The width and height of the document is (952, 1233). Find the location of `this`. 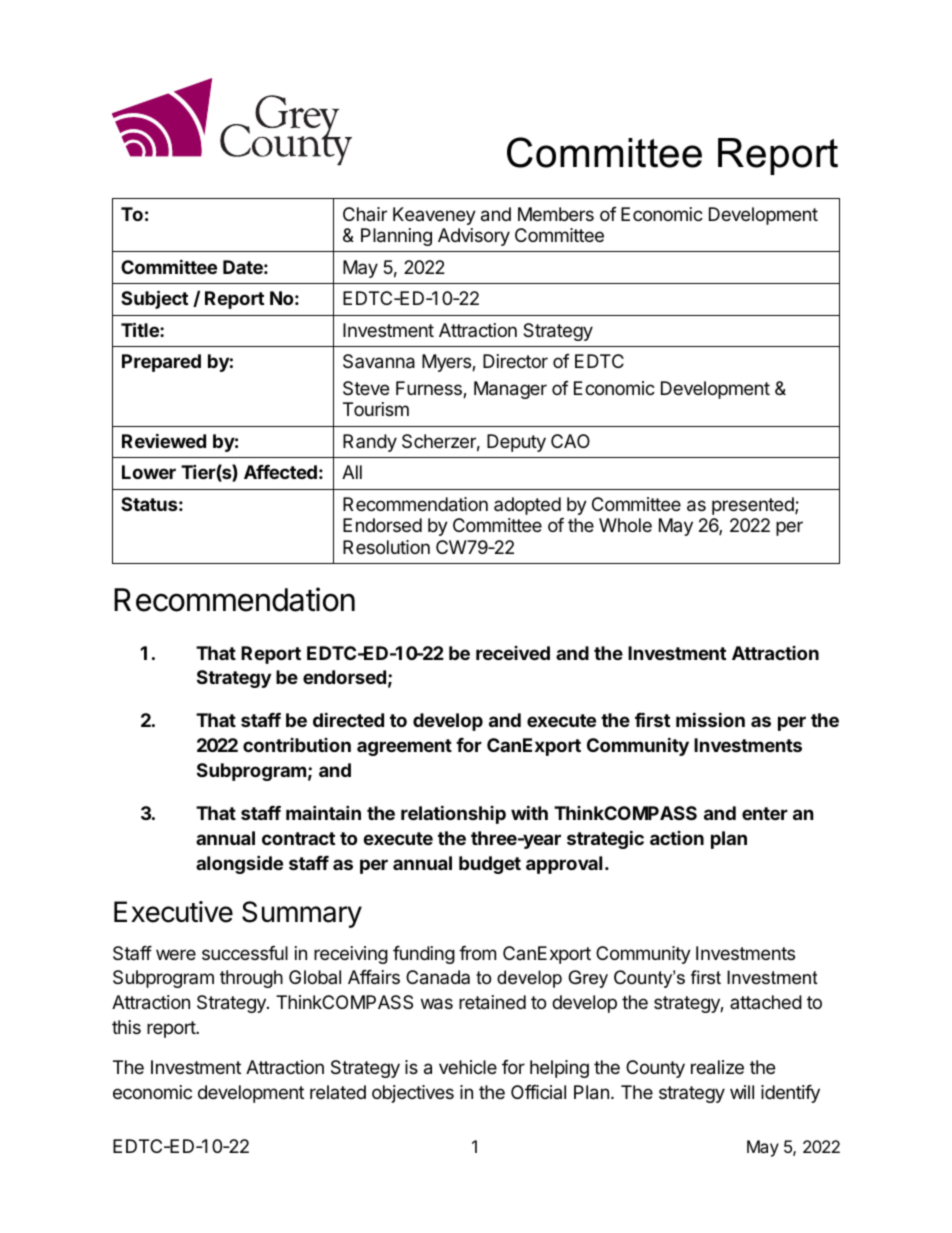

this is located at coordinates (126, 1027).
